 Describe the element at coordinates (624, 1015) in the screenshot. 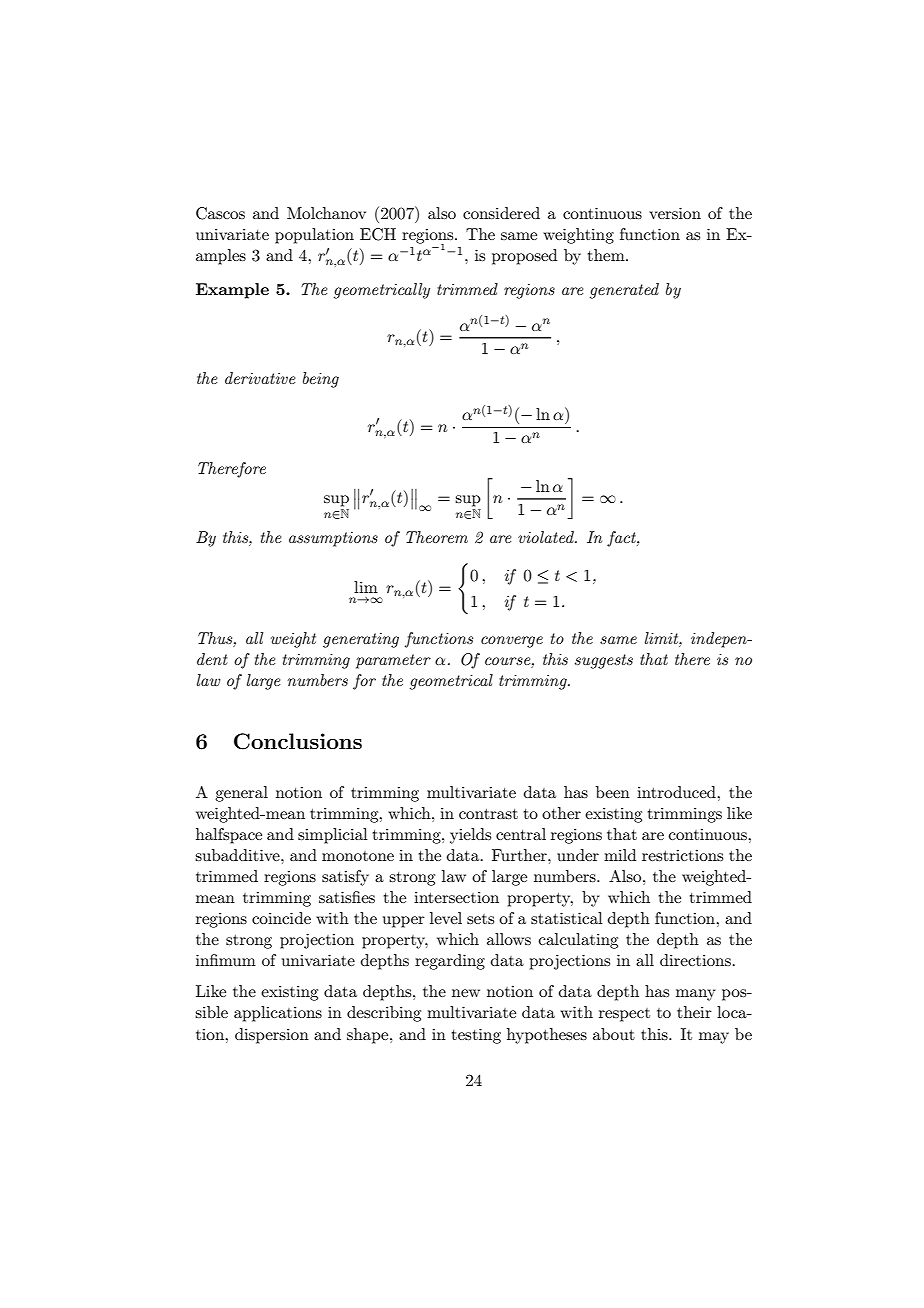

I see `respect` at that location.
